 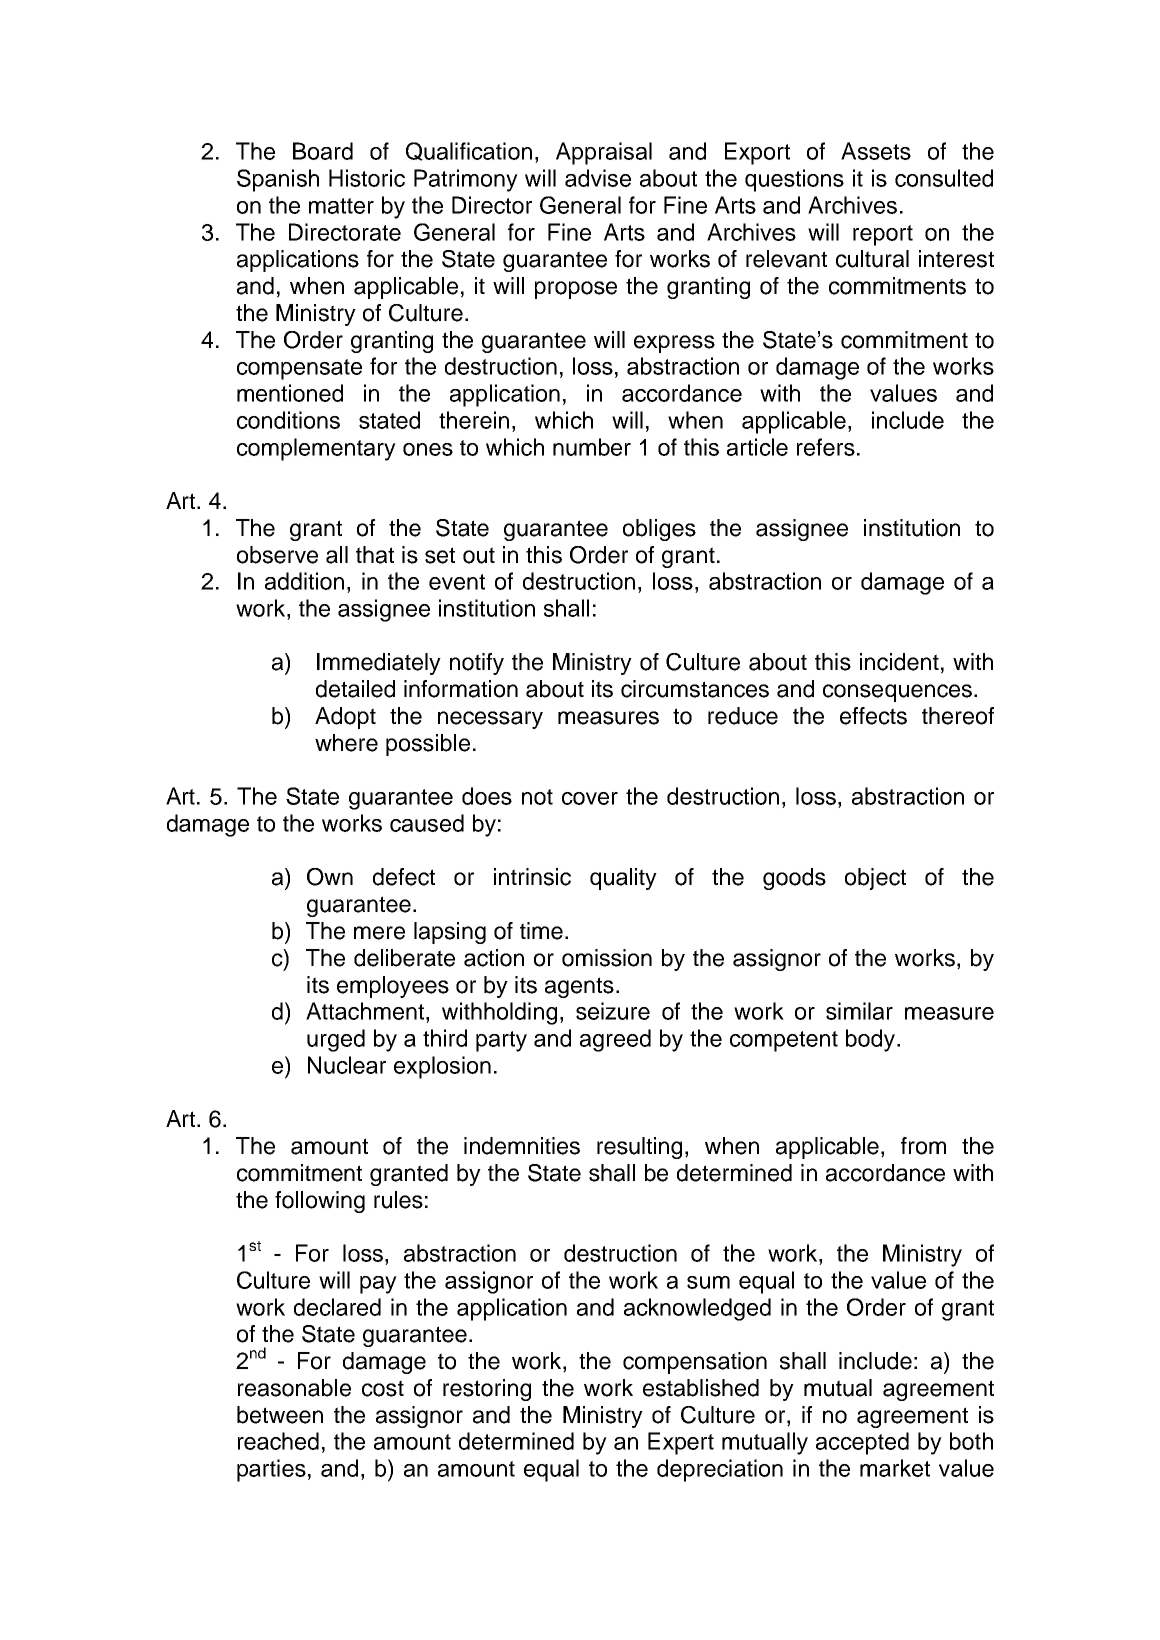 I want to click on object, so click(x=875, y=879).
